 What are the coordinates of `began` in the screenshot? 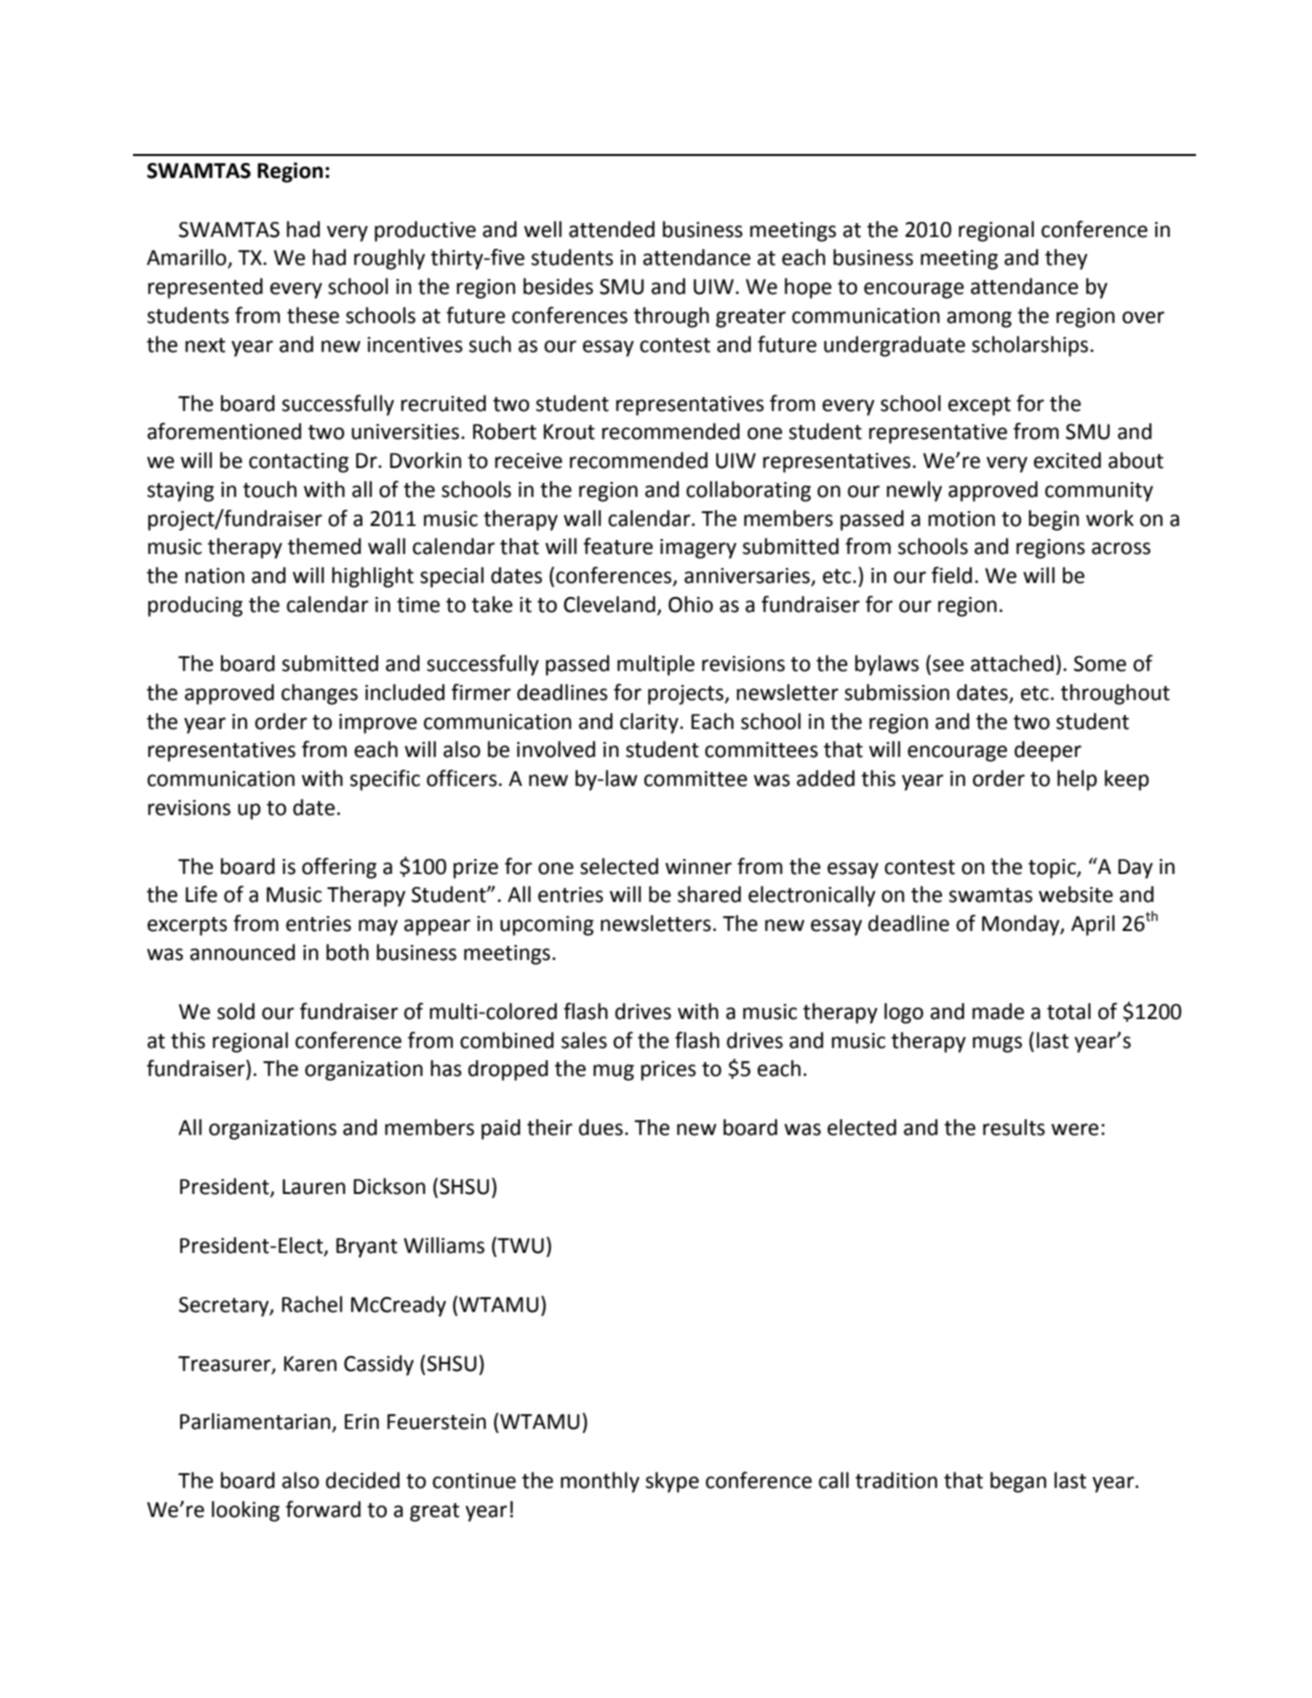 It's located at (1018, 1482).
